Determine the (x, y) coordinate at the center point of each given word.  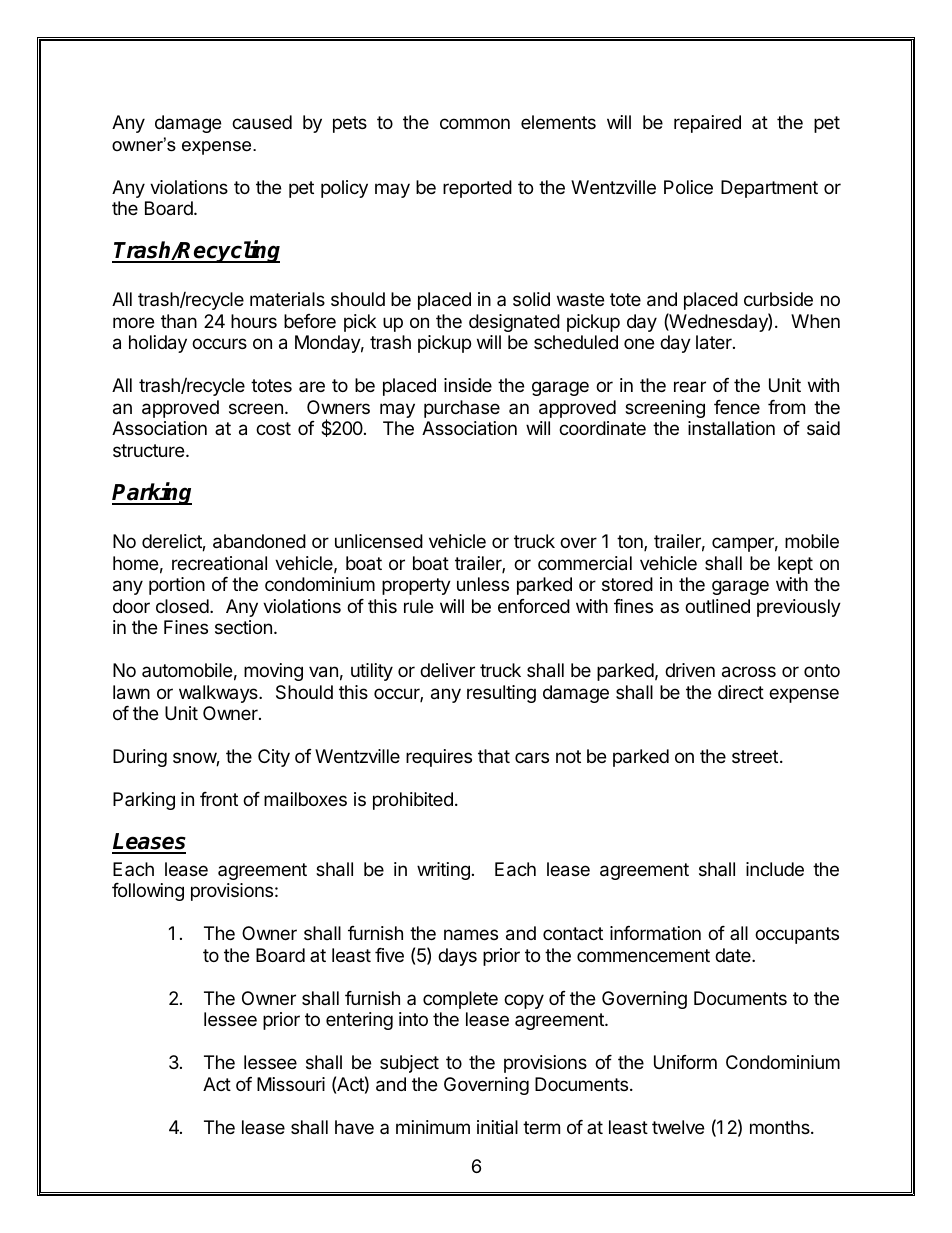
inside (468, 385)
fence (737, 407)
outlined (717, 606)
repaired (707, 124)
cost (273, 428)
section (243, 627)
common (475, 123)
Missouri (291, 1084)
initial (497, 1127)
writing (443, 871)
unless (483, 584)
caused (262, 122)
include (775, 869)
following (148, 892)
